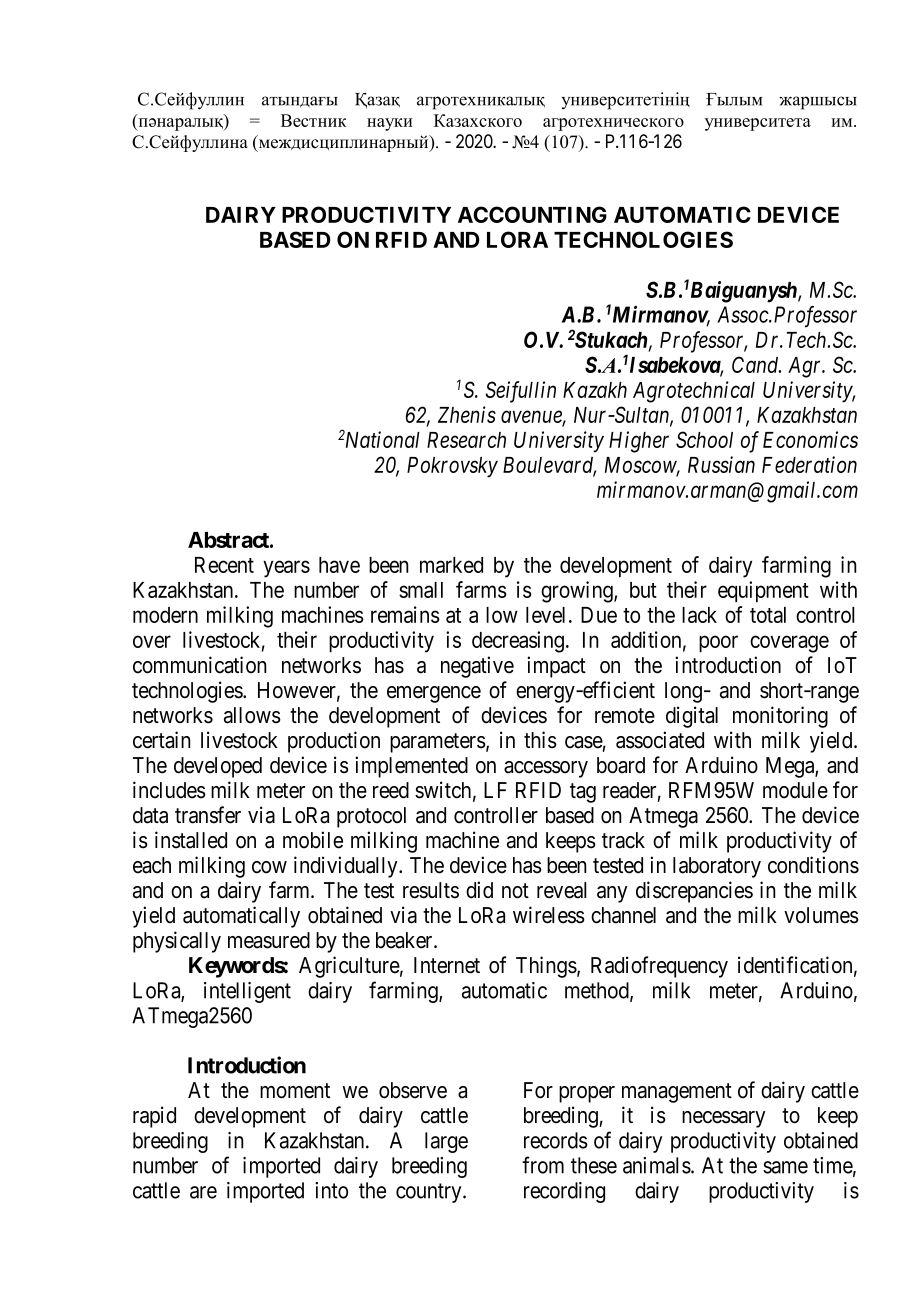  What do you see at coordinates (191, 840) in the image?
I see `installed` at bounding box center [191, 840].
